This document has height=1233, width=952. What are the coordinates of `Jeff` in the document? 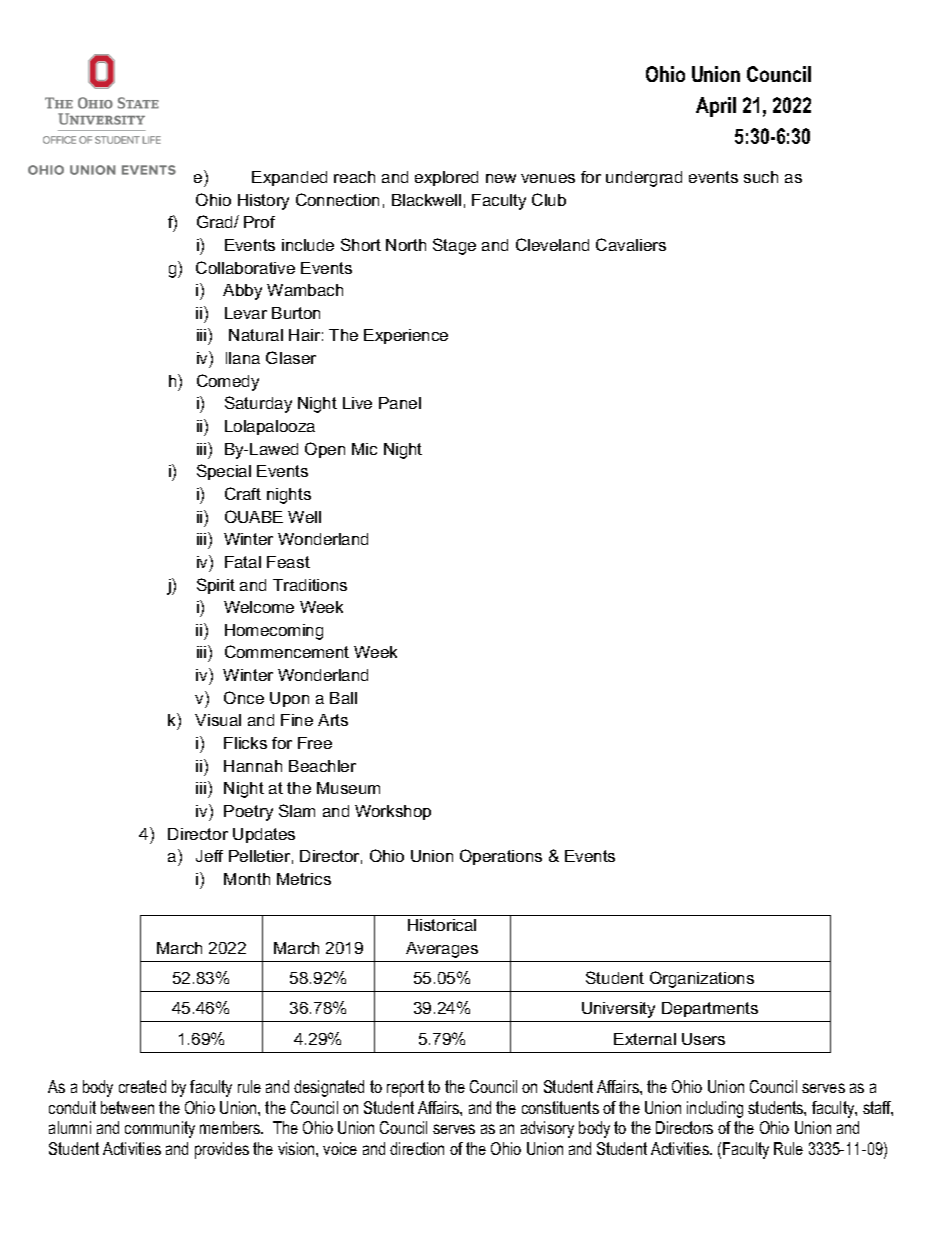 It's located at (209, 856).
